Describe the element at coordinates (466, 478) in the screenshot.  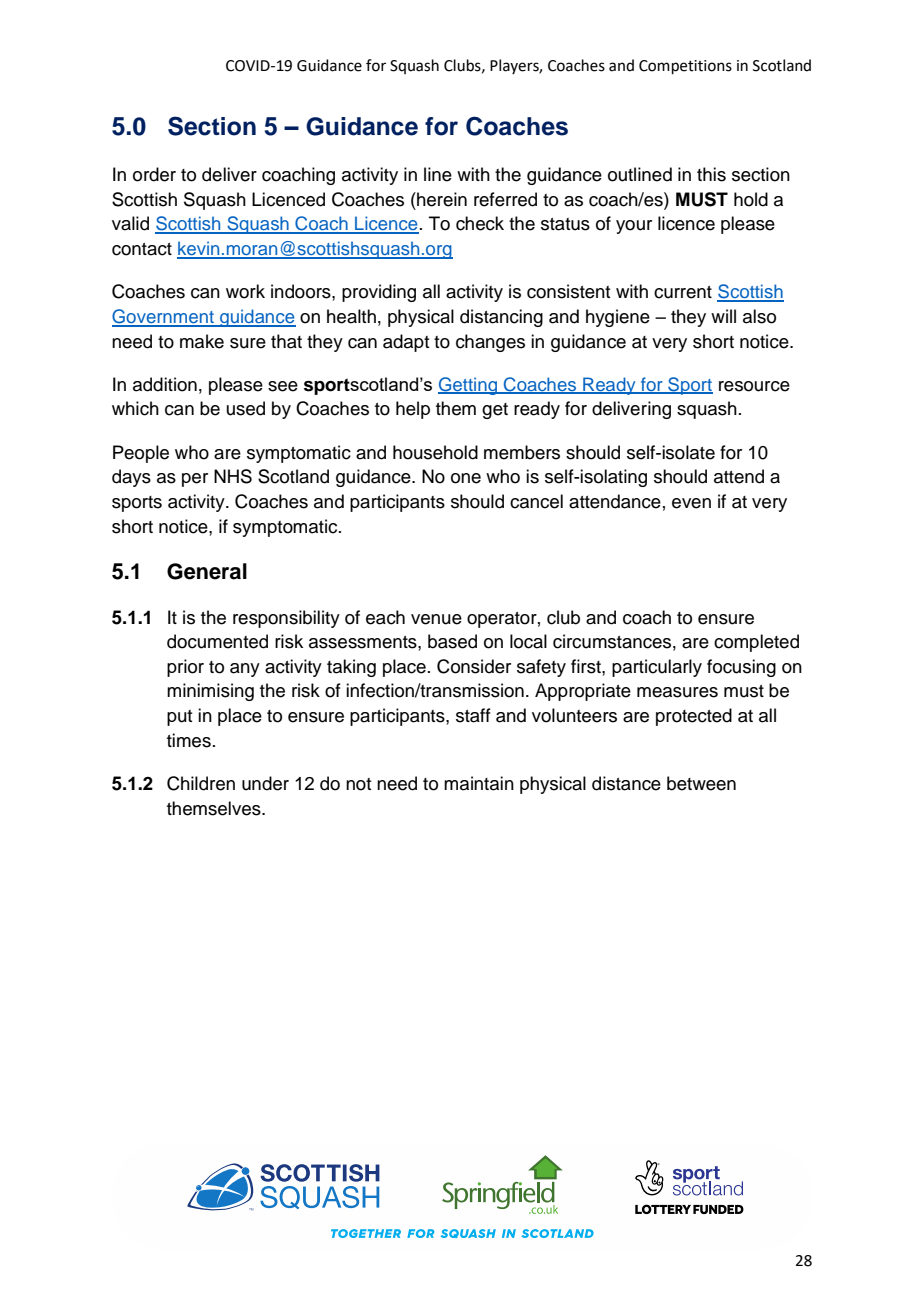
I see `one` at that location.
